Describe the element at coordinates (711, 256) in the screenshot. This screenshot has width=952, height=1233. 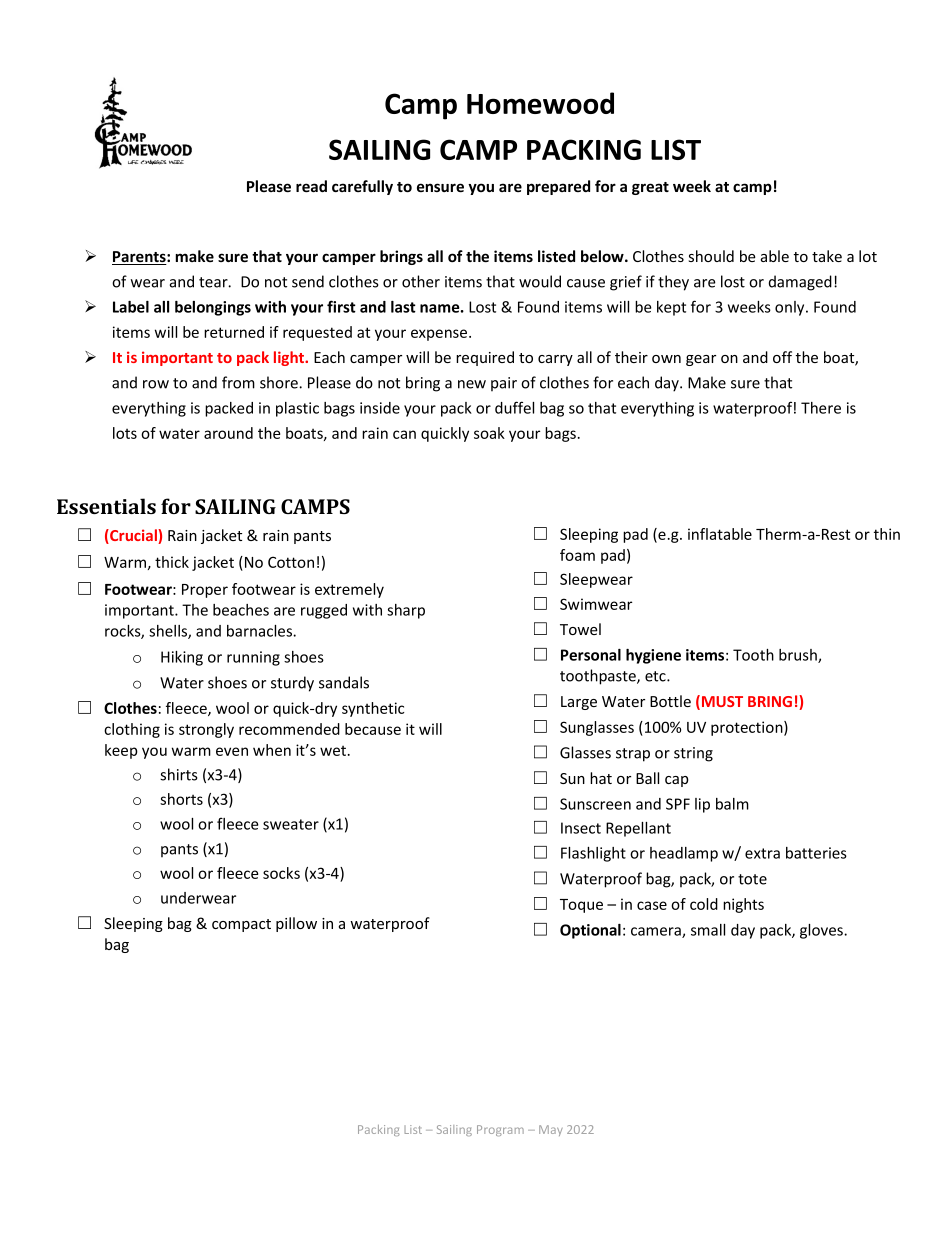
I see `should` at that location.
